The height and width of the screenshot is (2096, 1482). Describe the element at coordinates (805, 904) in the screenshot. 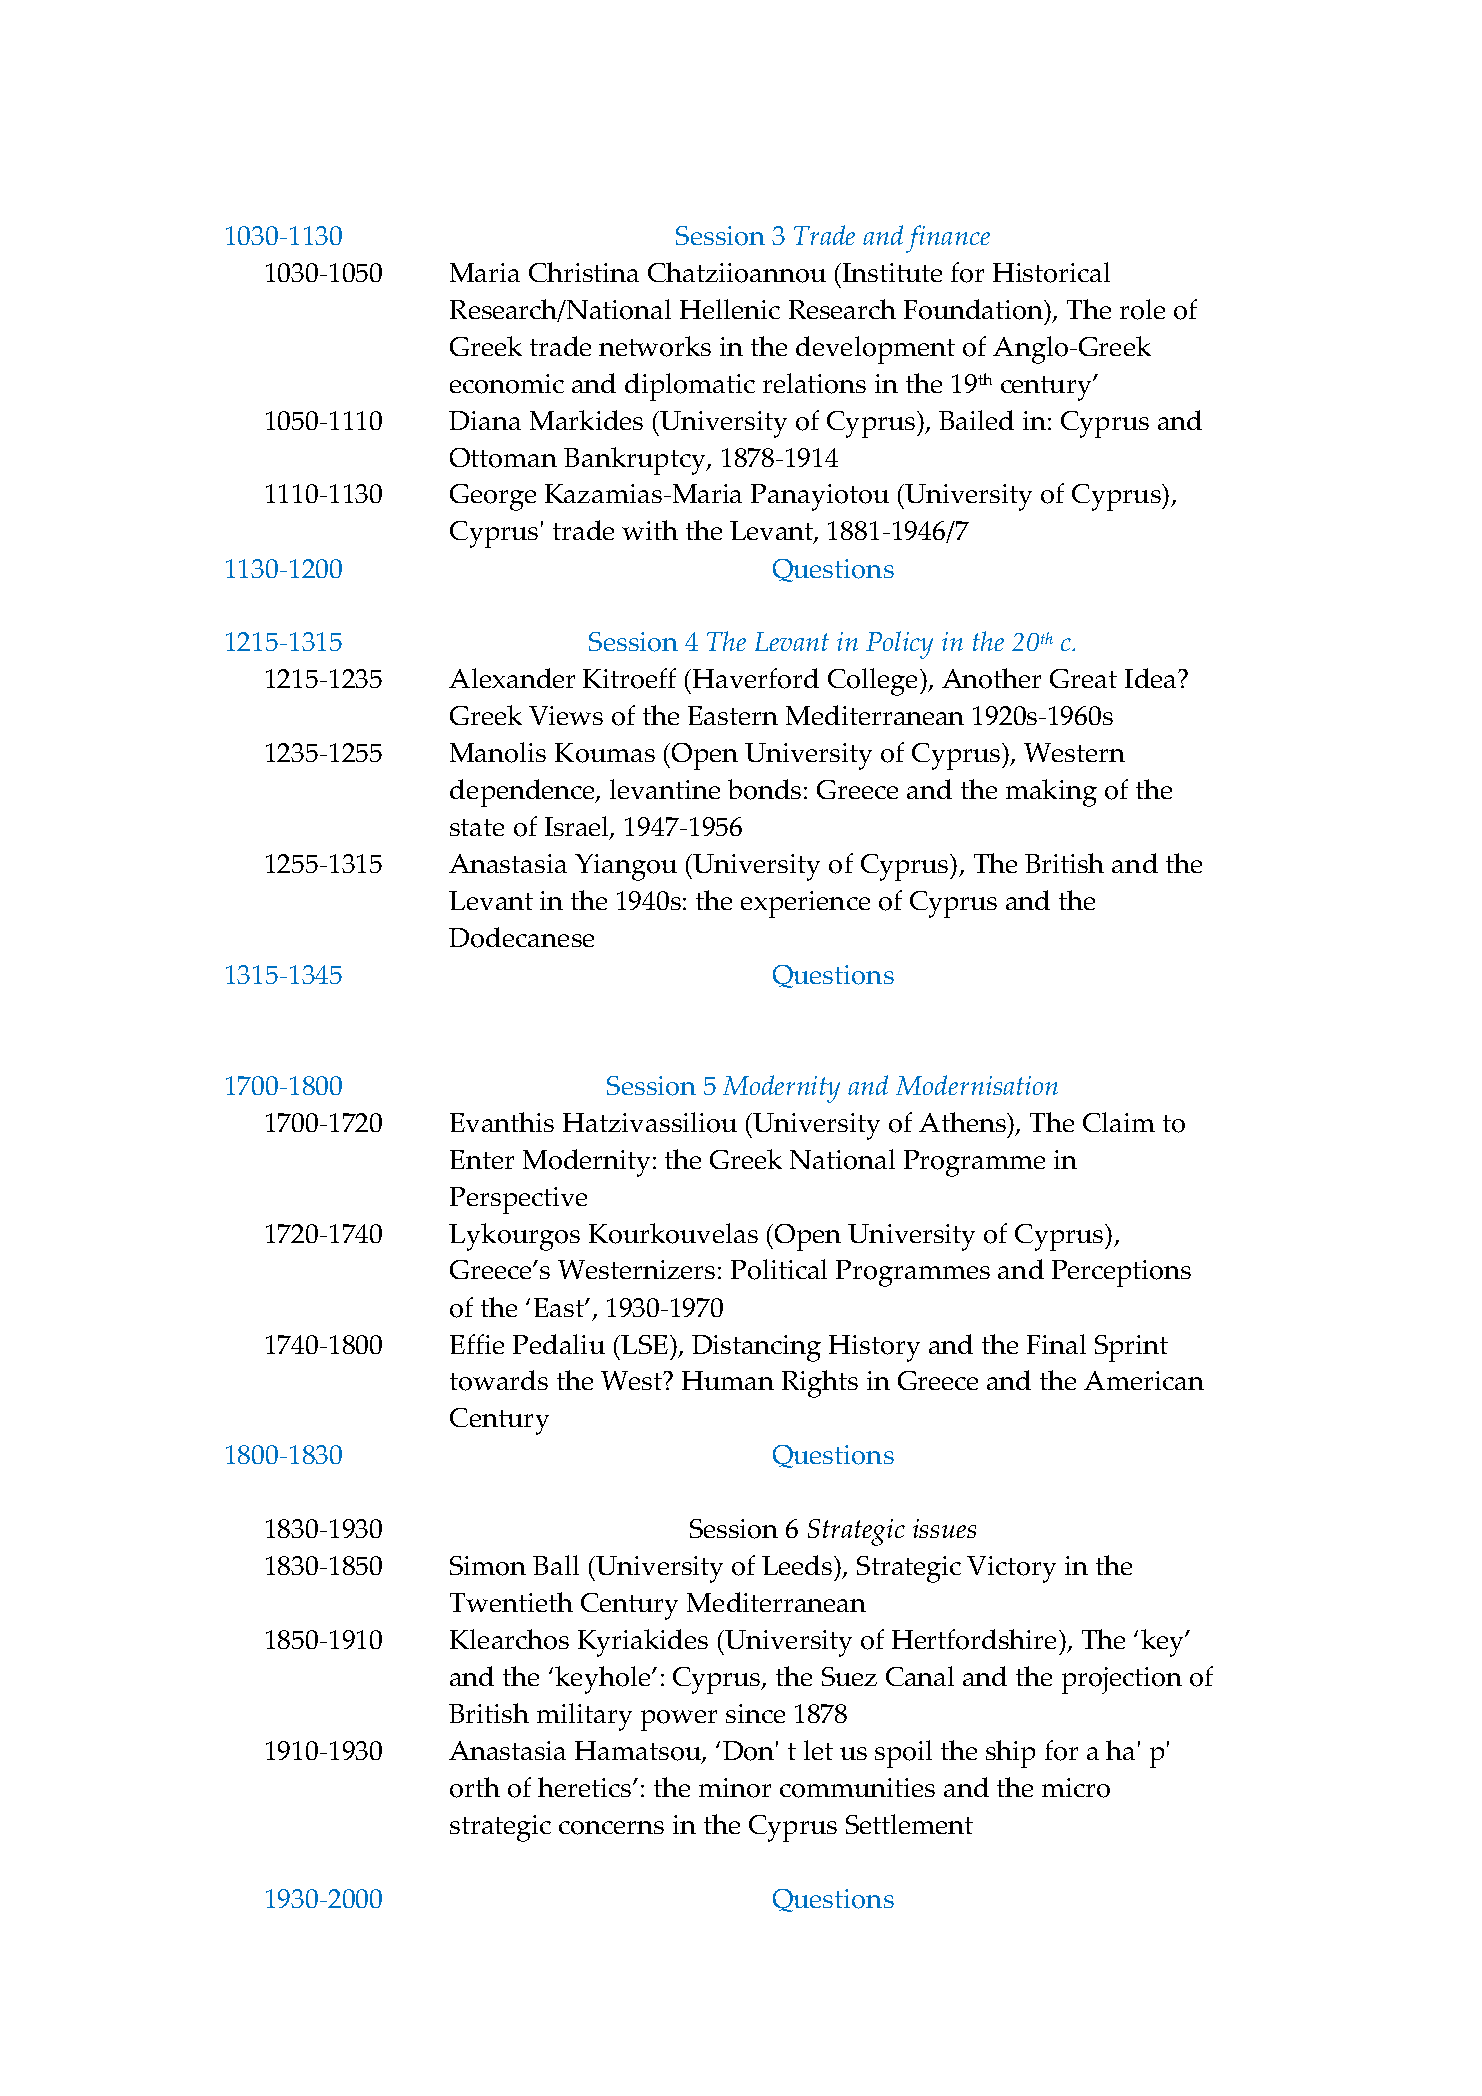

I see `experience` at that location.
